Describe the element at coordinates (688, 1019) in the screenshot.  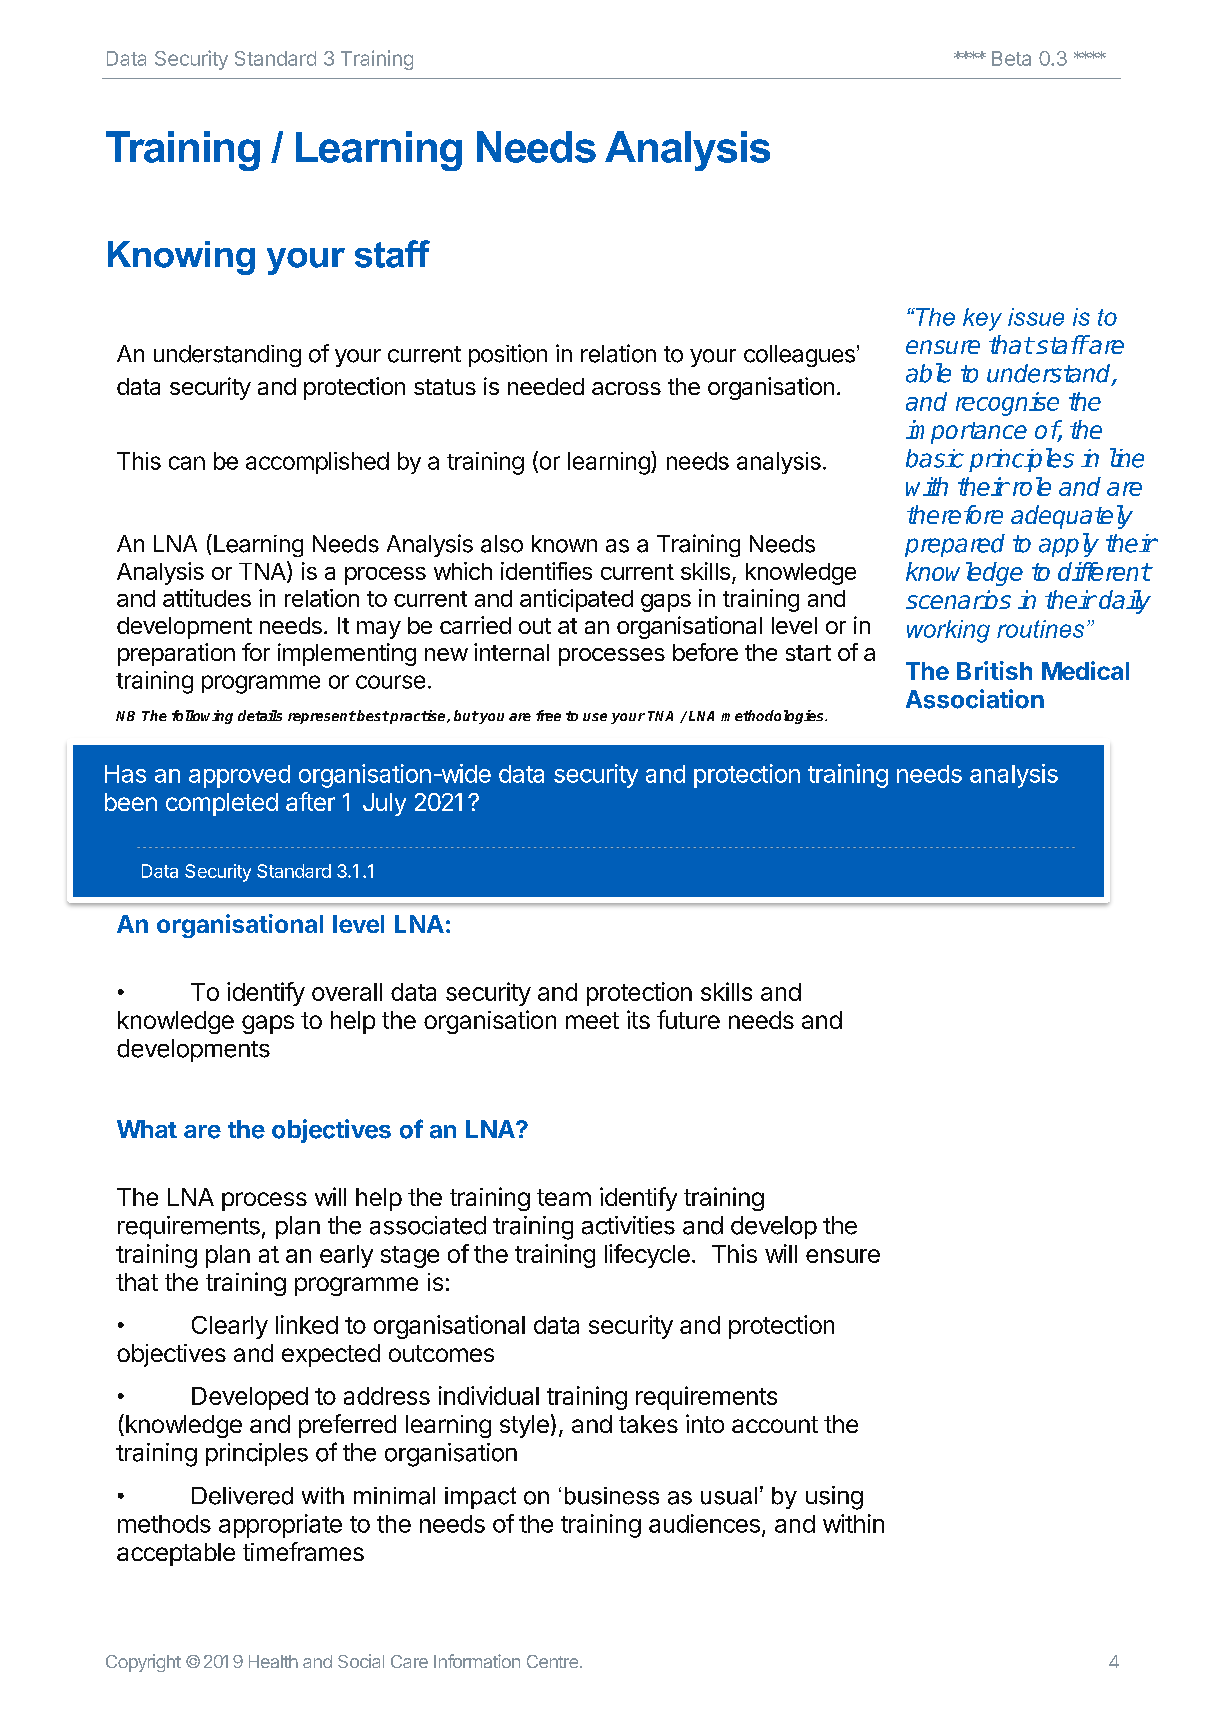
I see `future` at that location.
